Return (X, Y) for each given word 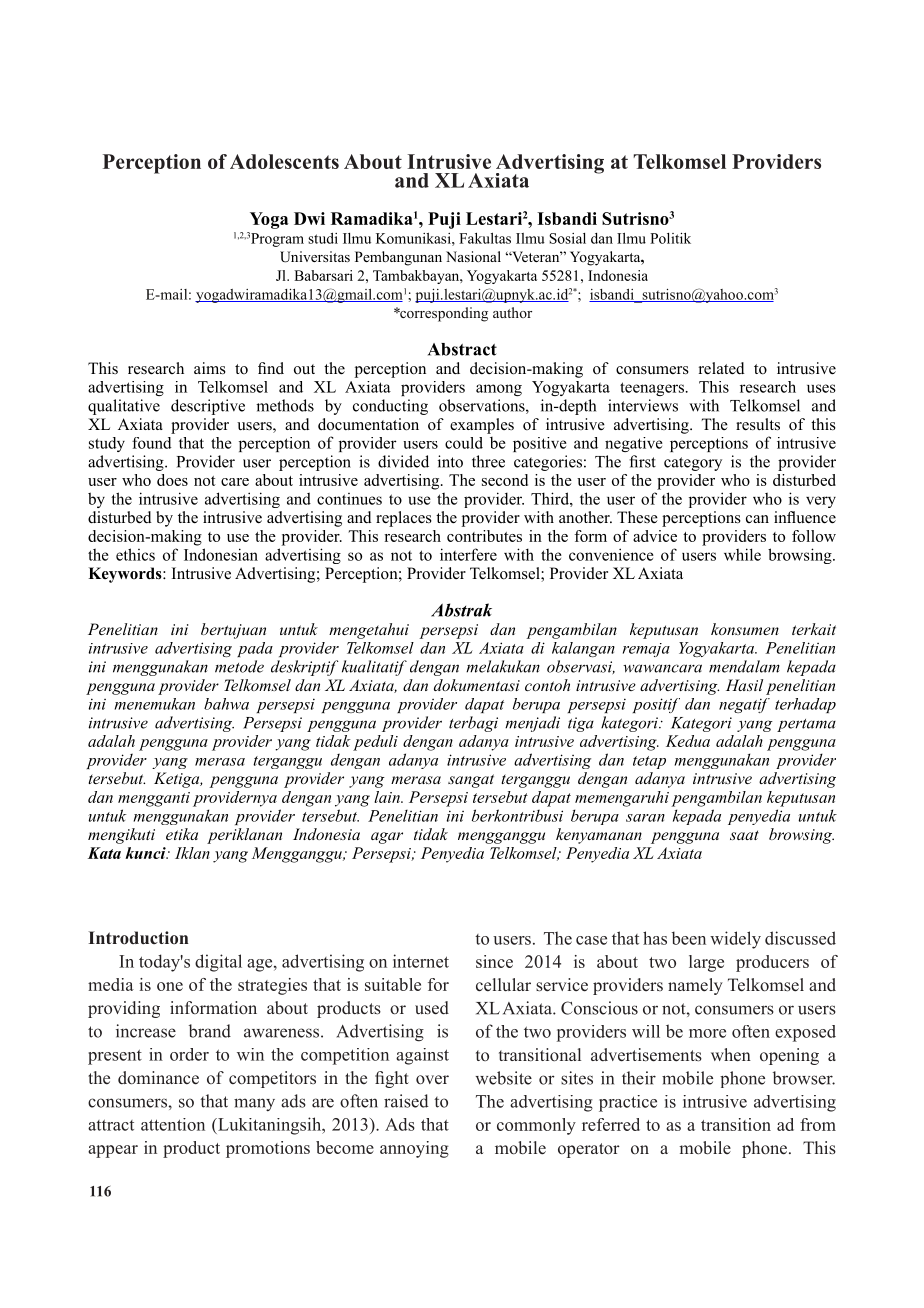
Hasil (744, 685)
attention (173, 1124)
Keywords (126, 575)
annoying (414, 1149)
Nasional (473, 256)
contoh (547, 685)
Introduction (138, 938)
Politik (670, 238)
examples (482, 426)
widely (735, 940)
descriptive (208, 407)
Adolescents (284, 161)
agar (387, 838)
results (758, 424)
